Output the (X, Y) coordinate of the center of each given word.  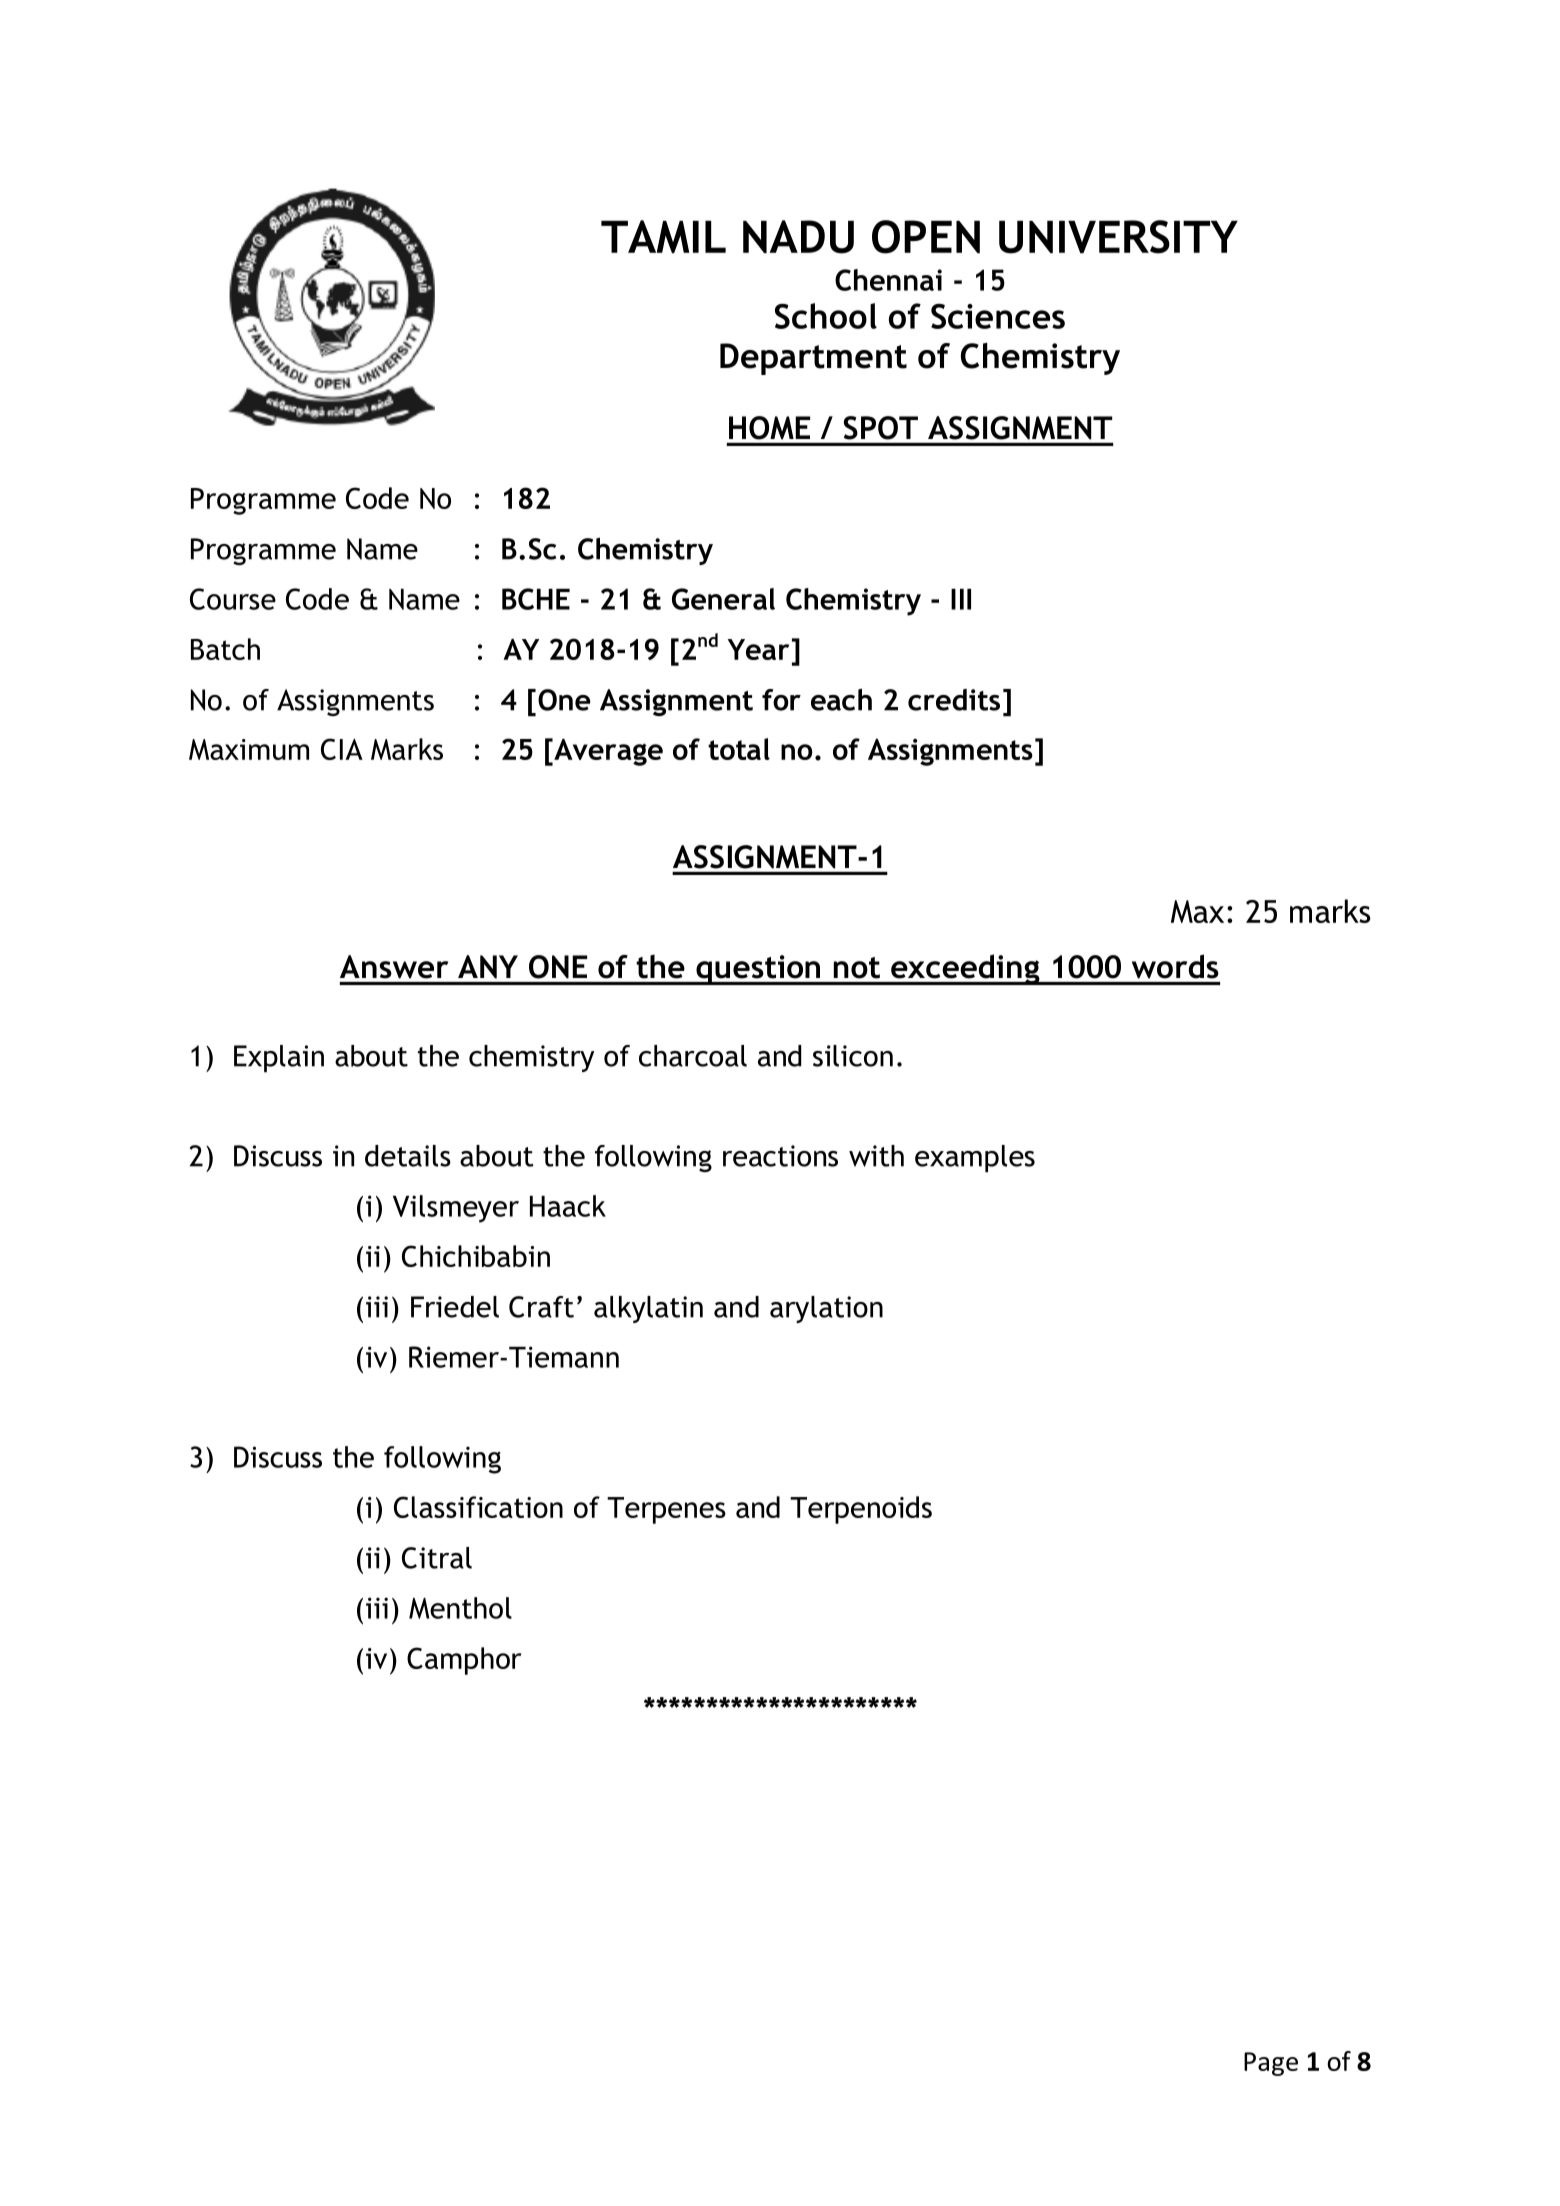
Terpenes (666, 1510)
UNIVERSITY (1118, 237)
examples (975, 1158)
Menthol (460, 1608)
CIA (342, 749)
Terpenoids (861, 1510)
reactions (780, 1156)
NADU (798, 237)
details (408, 1156)
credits (954, 700)
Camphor (464, 1661)
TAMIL (663, 236)
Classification (478, 1507)
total (739, 749)
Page (1271, 2064)
